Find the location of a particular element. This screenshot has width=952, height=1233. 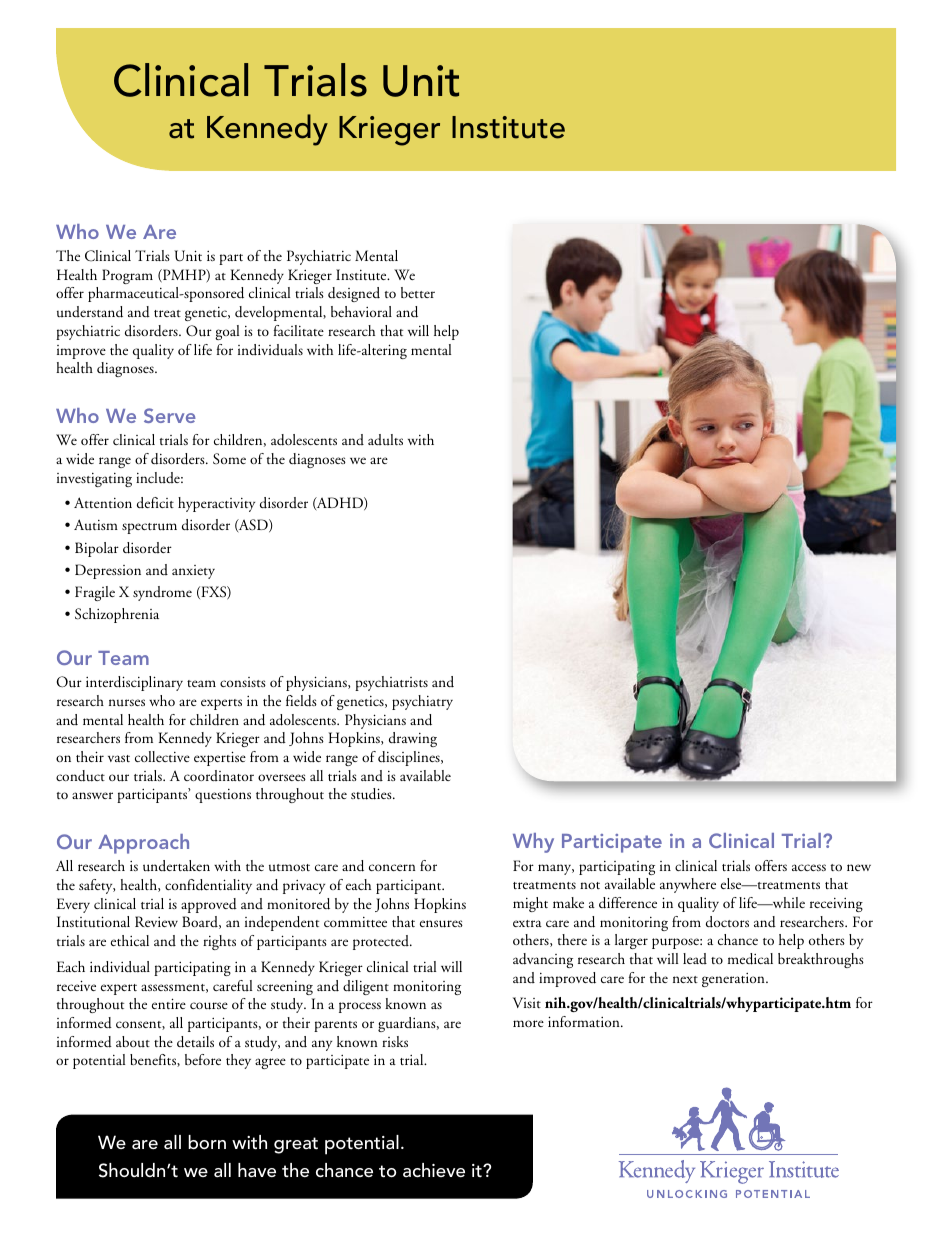

born is located at coordinates (207, 1142).
